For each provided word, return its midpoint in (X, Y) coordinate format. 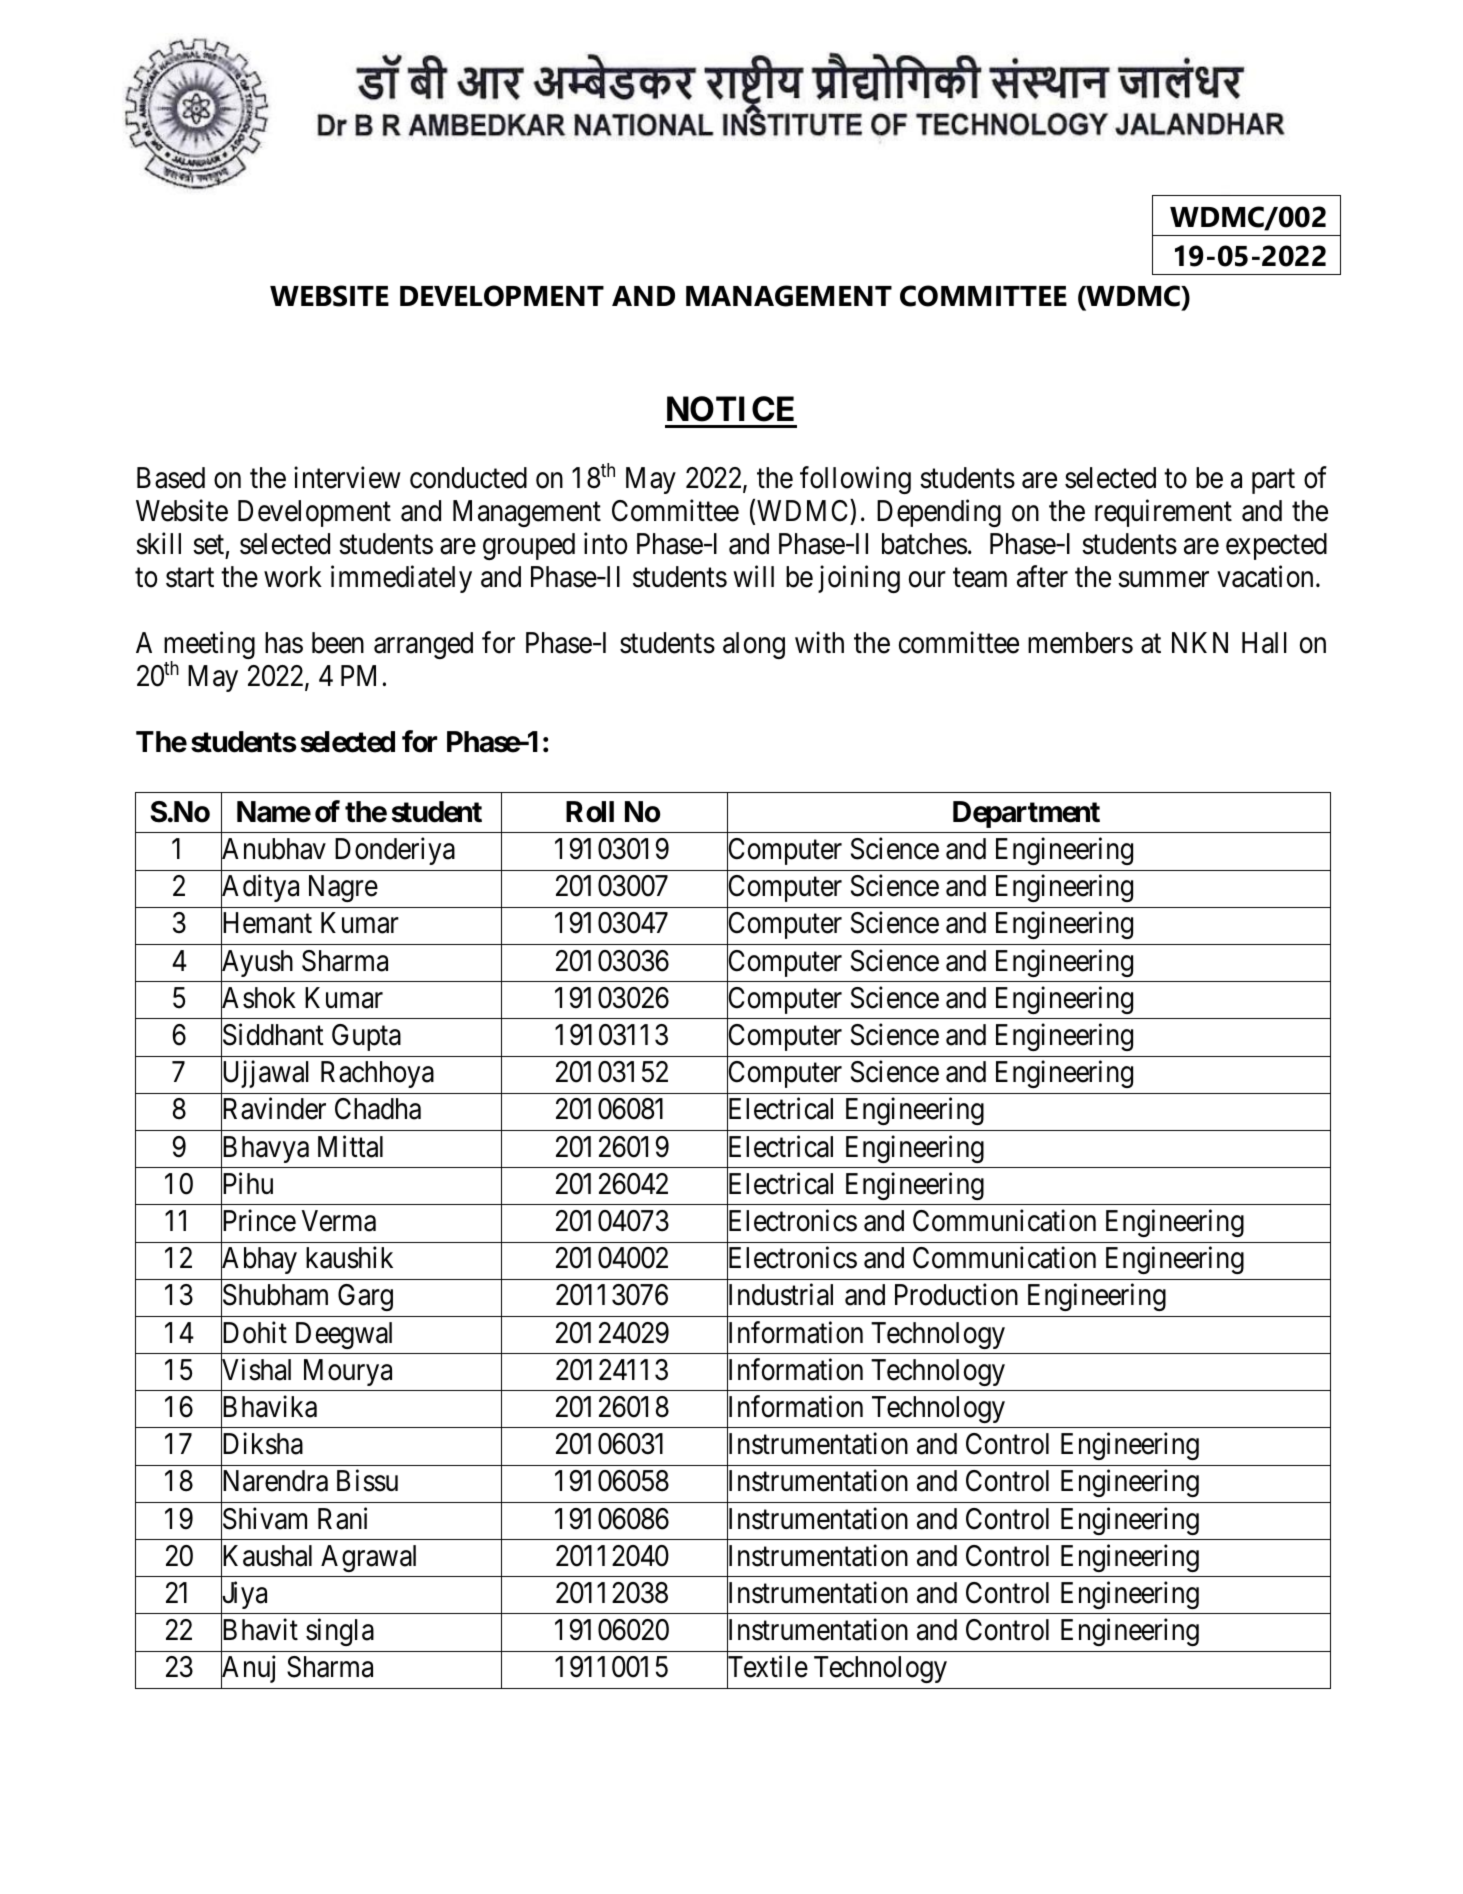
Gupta (366, 1037)
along (754, 645)
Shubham (274, 1296)
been (338, 643)
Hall (1264, 643)
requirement (1163, 513)
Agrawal (368, 1558)
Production (956, 1295)
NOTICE (730, 409)
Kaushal (266, 1556)
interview (347, 477)
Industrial (780, 1296)
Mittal (350, 1146)
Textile (767, 1668)
